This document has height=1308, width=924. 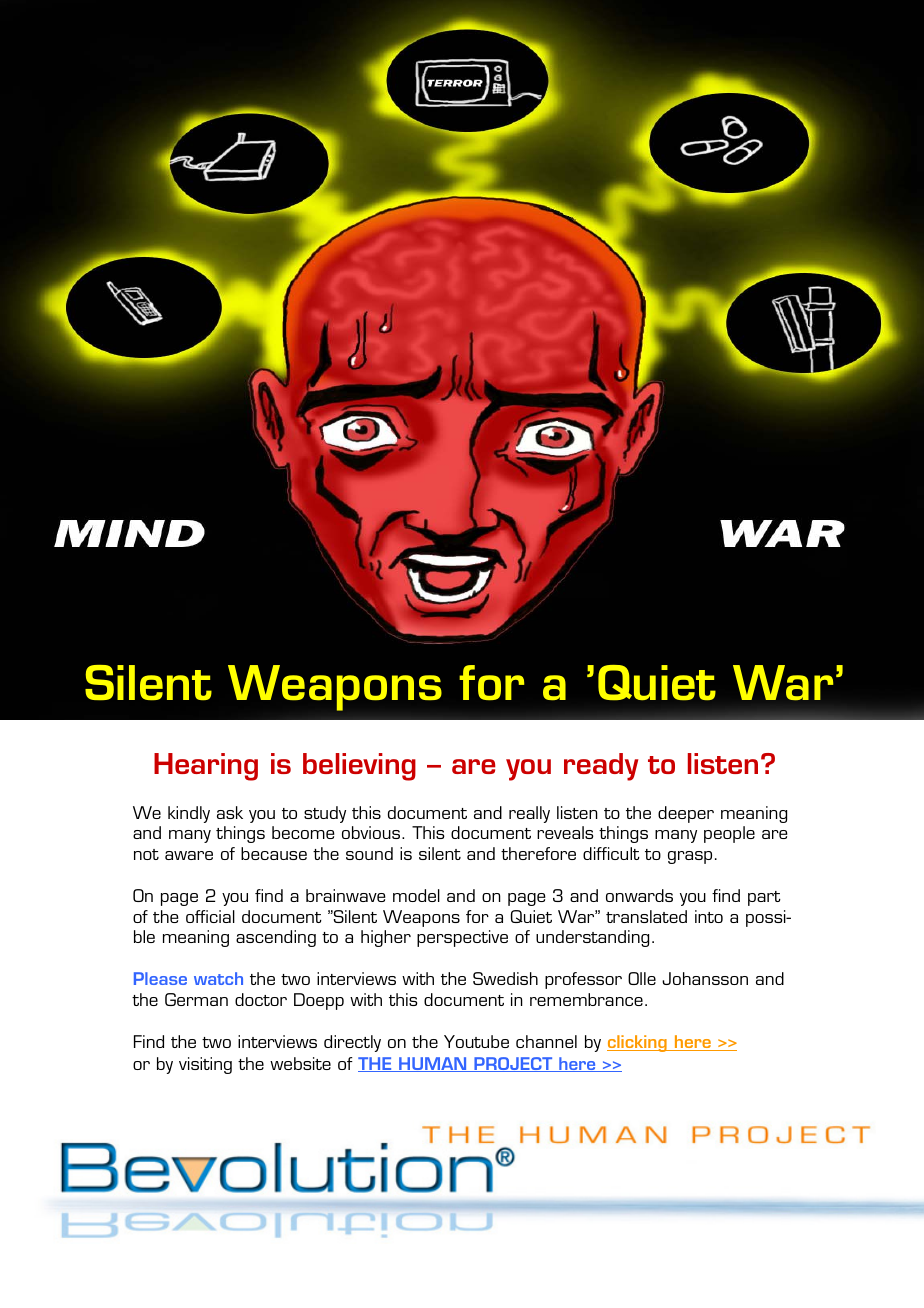 I want to click on believing, so click(x=359, y=767).
